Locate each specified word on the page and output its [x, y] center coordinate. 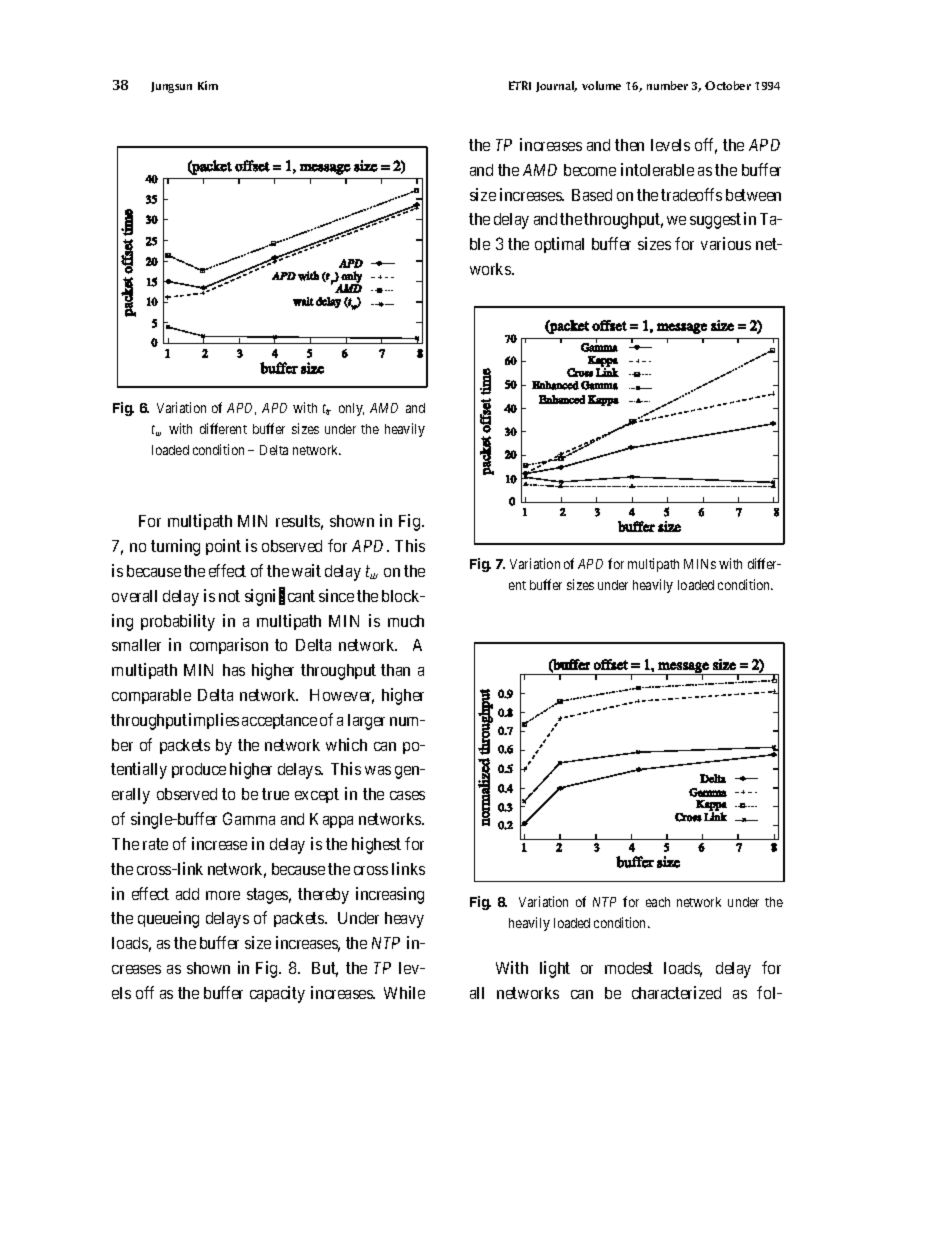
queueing [168, 919]
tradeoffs [691, 194]
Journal [556, 86]
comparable [151, 696]
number [667, 85]
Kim [208, 85]
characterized [676, 992]
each [658, 902]
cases [407, 795]
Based [592, 195]
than [395, 670]
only [351, 409]
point [223, 547]
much [406, 621]
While [404, 992]
